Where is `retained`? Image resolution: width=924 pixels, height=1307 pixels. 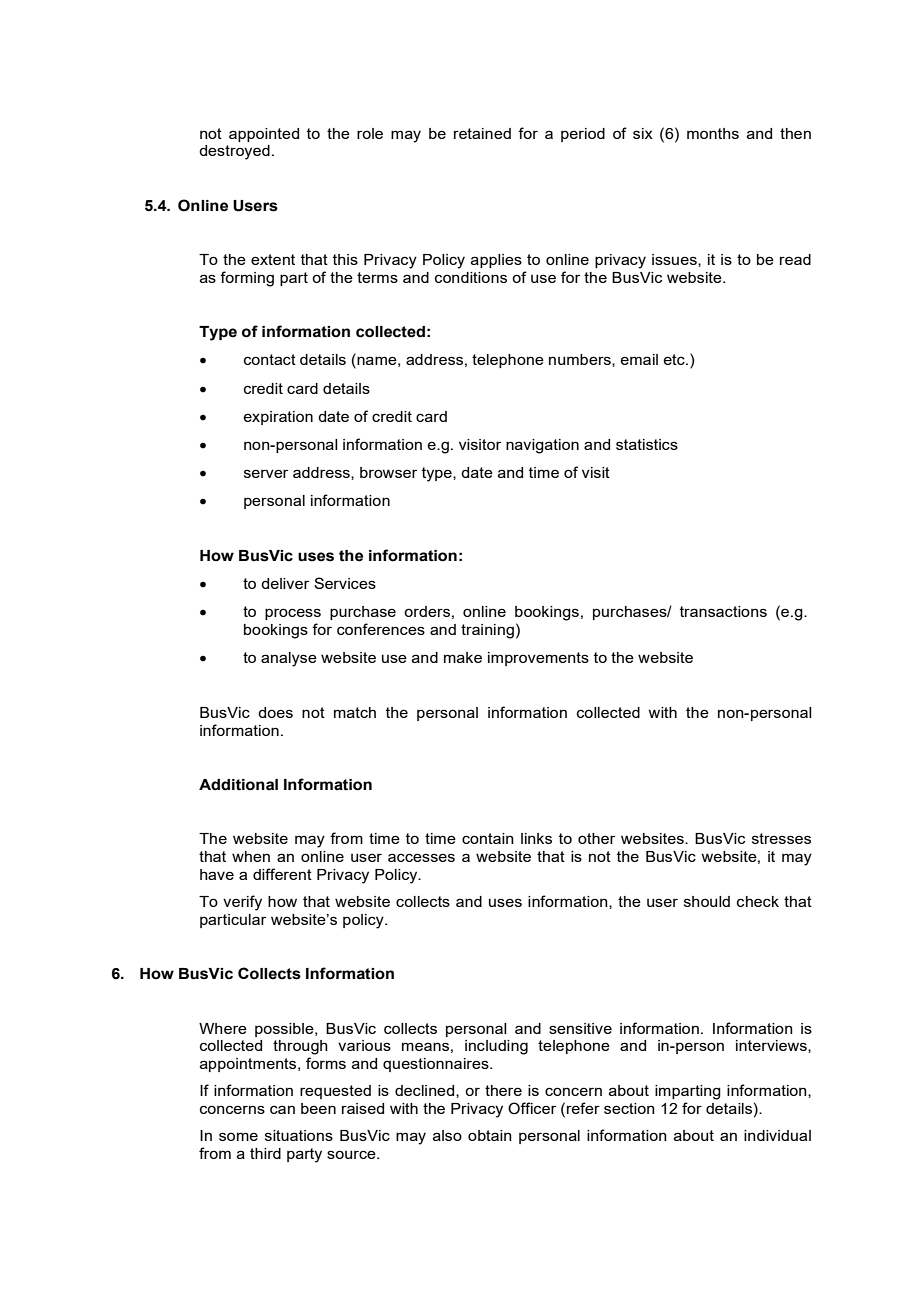 retained is located at coordinates (482, 133).
